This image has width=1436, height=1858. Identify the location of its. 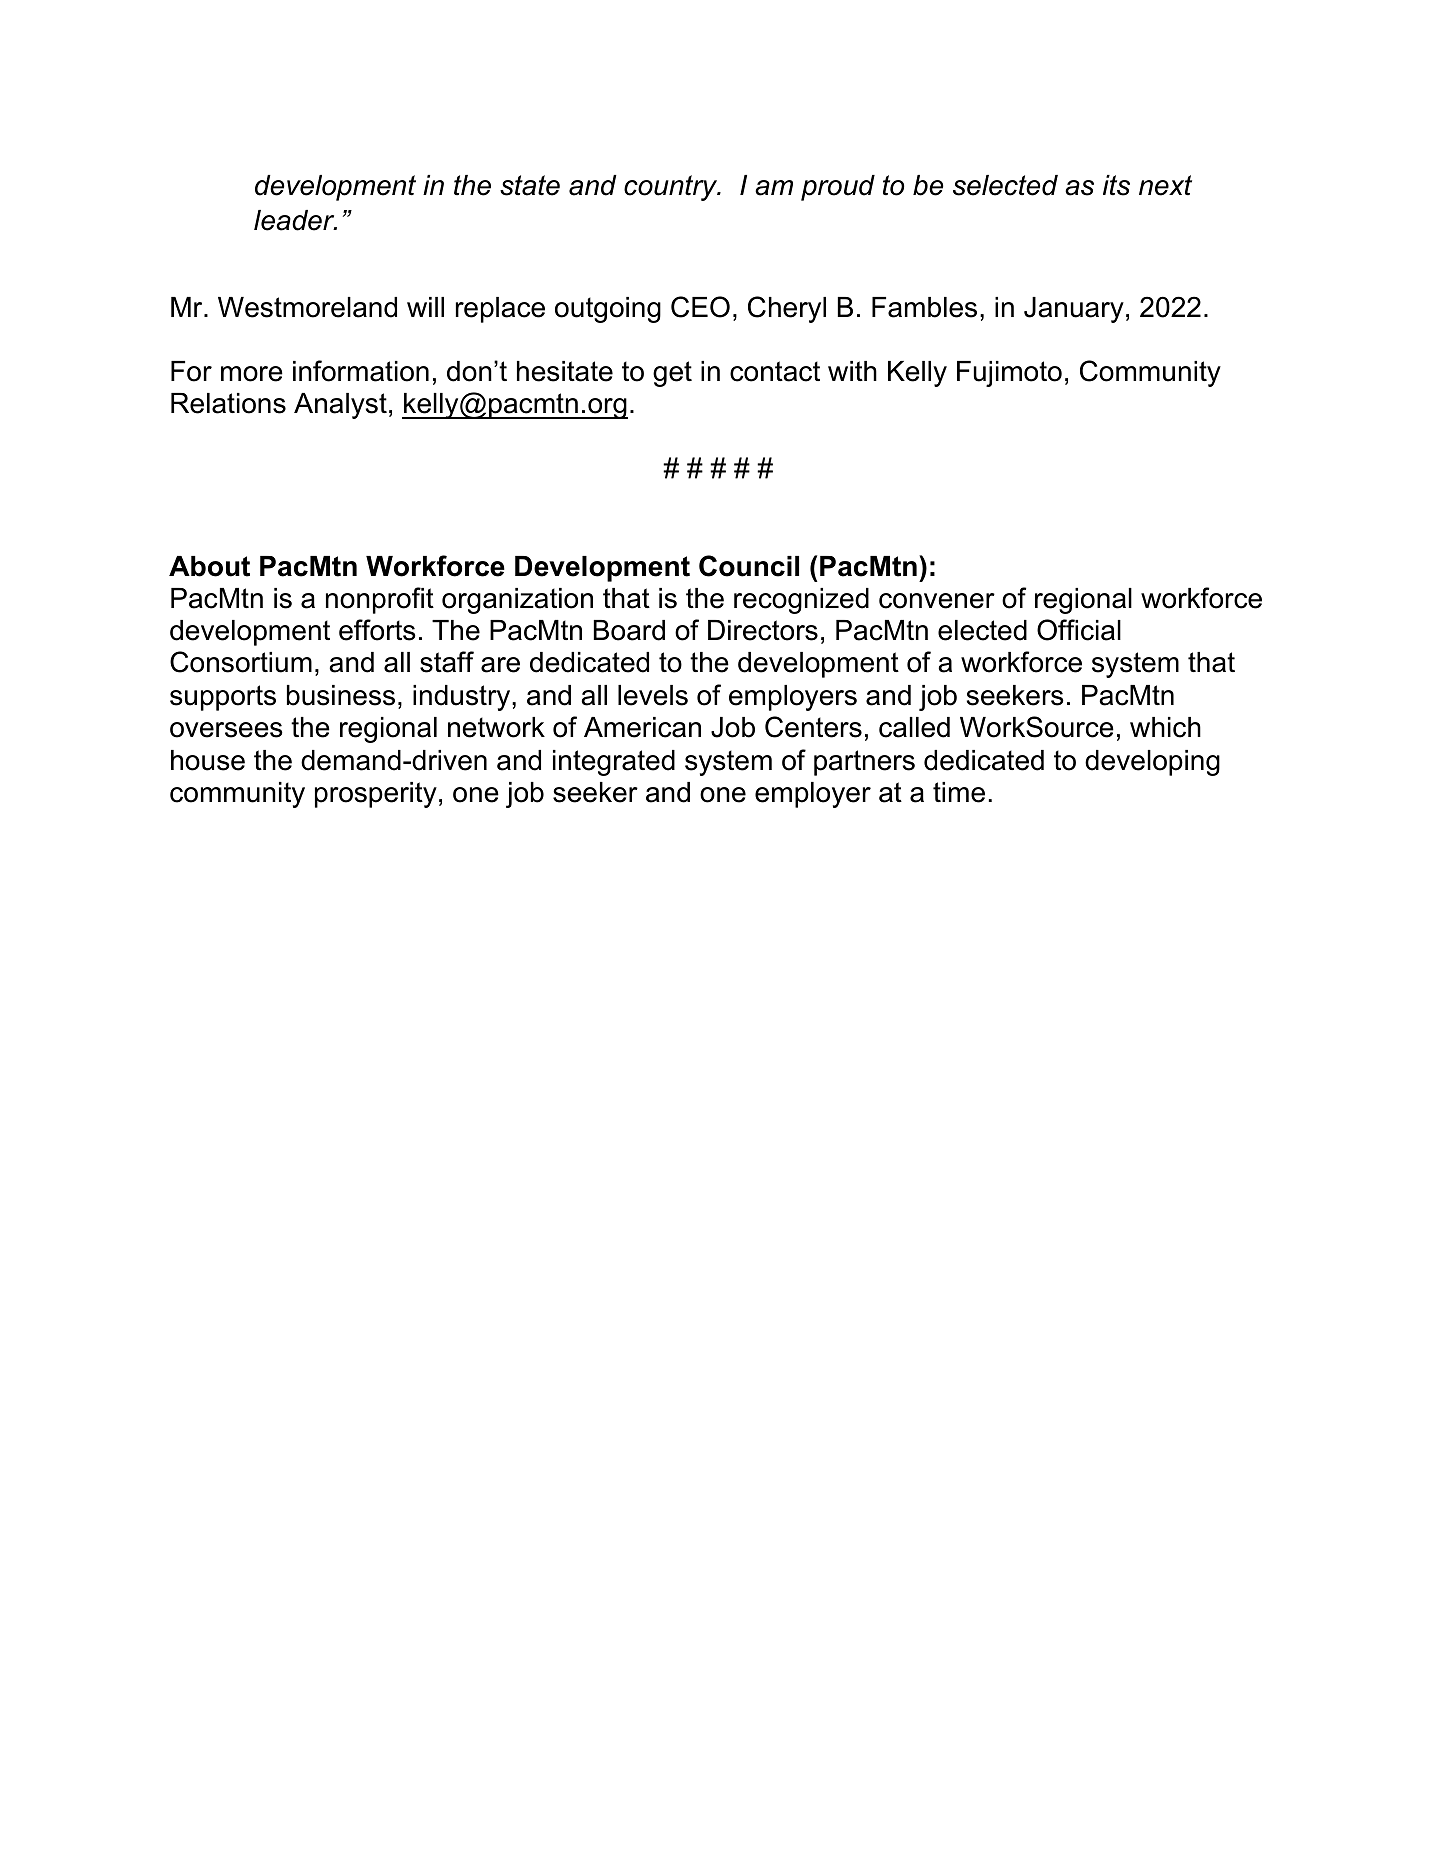
(1116, 185).
